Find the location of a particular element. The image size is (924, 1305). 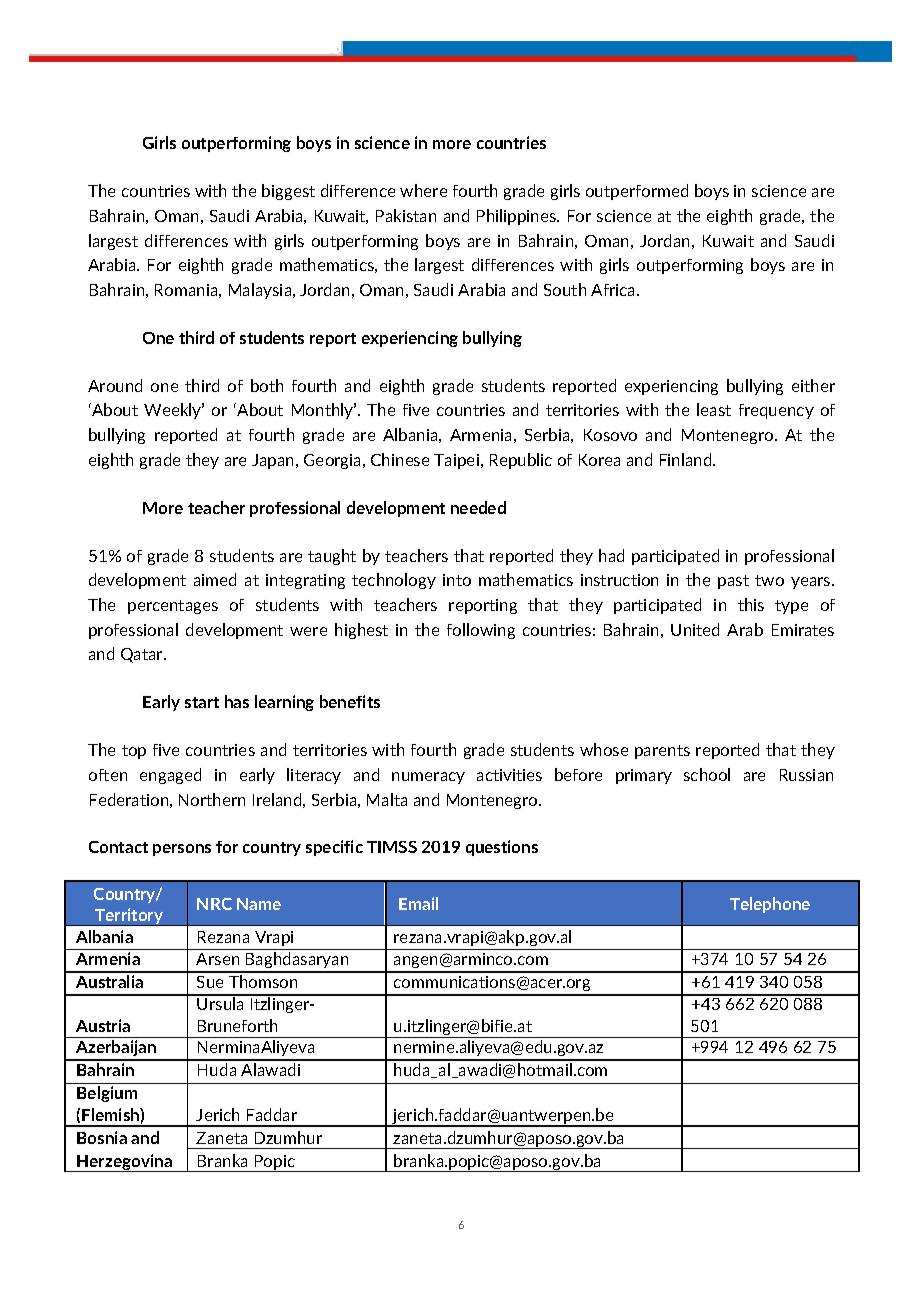

biggest is located at coordinates (288, 192).
